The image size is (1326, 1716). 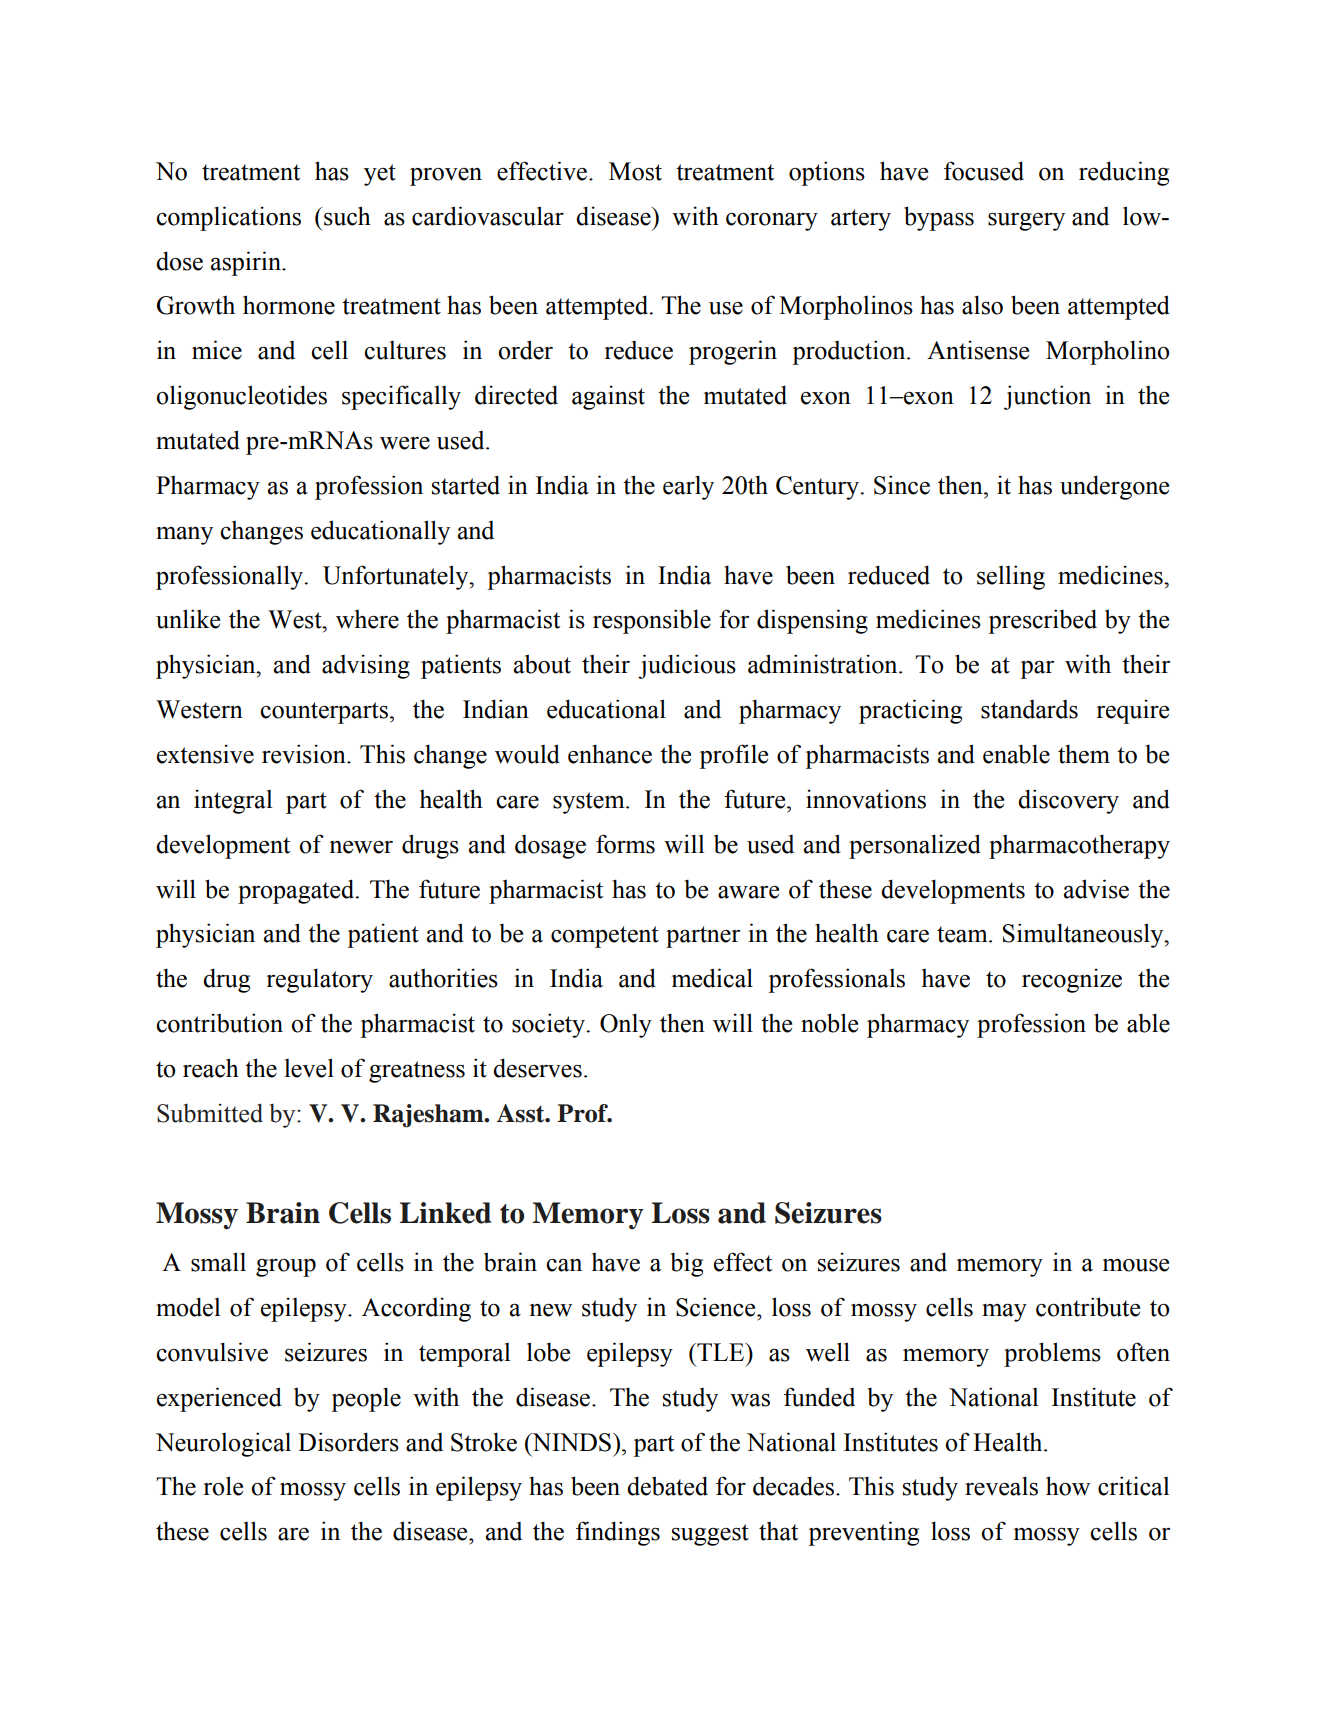 What do you see at coordinates (1011, 577) in the image?
I see `selling` at bounding box center [1011, 577].
